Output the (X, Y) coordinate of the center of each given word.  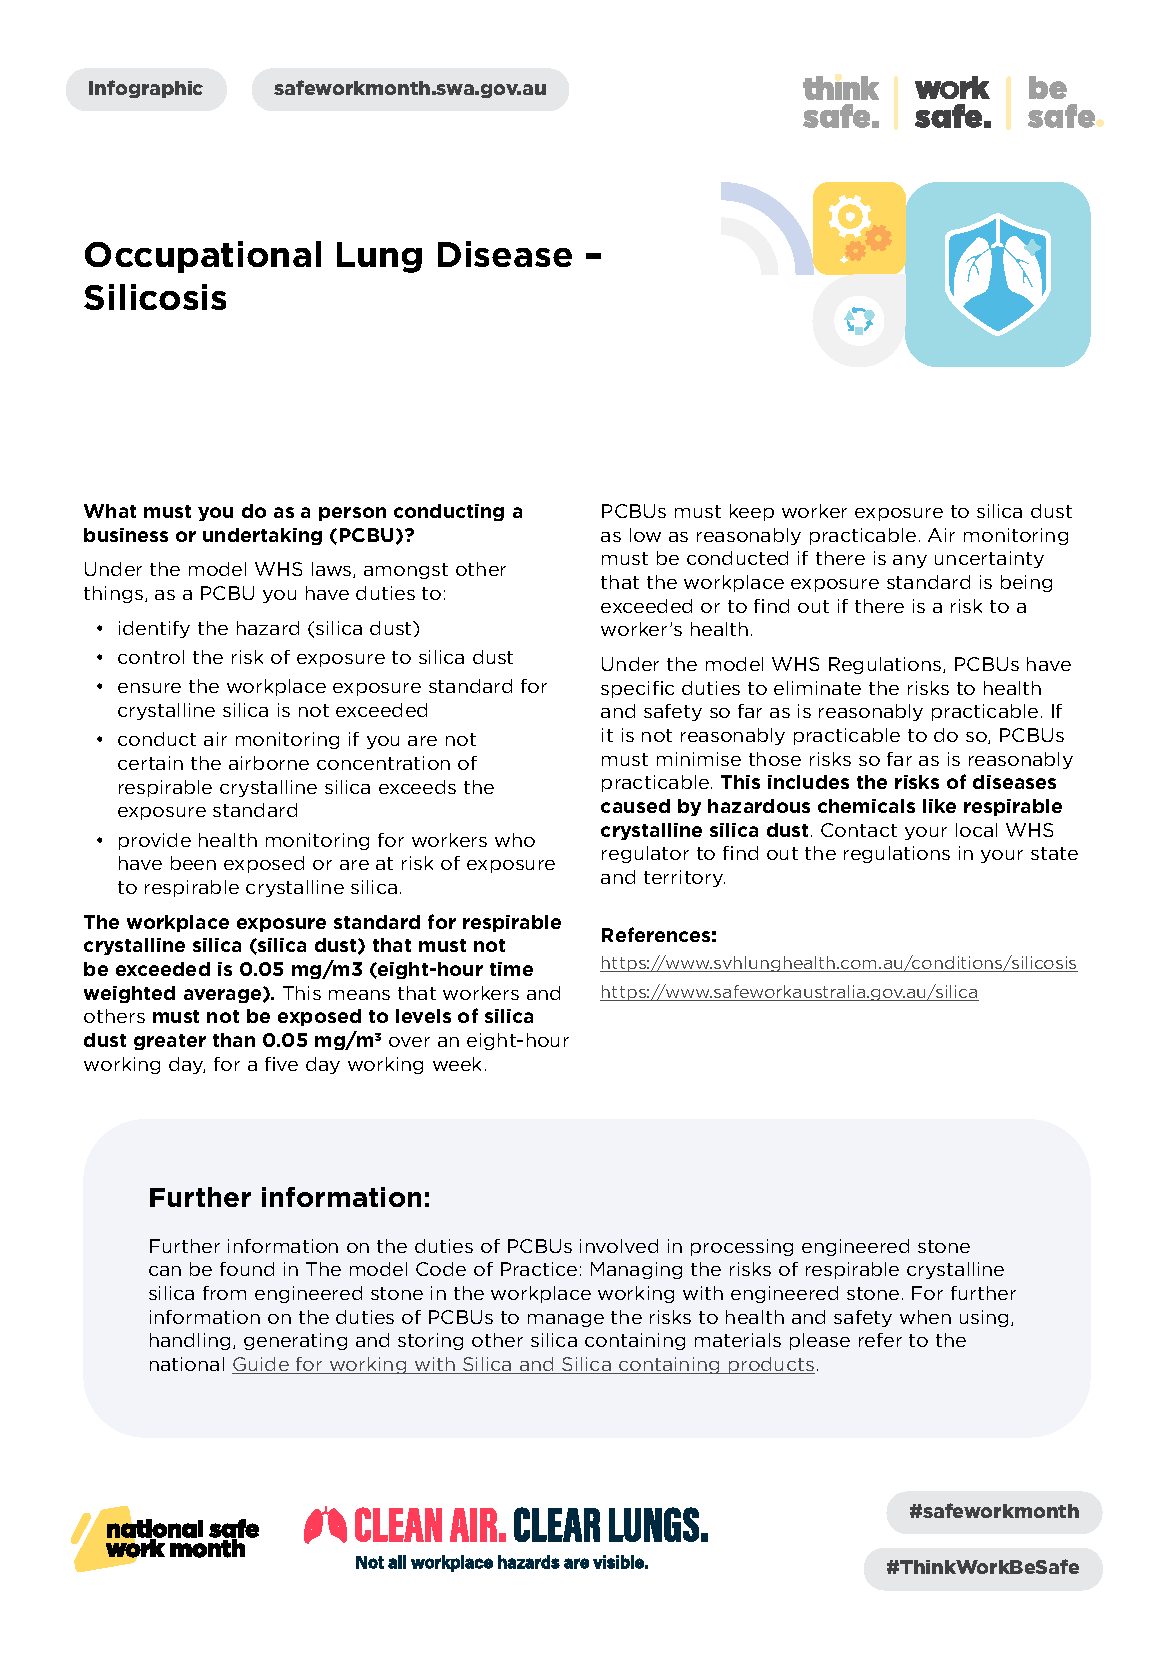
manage (566, 1320)
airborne (269, 763)
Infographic (146, 89)
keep (752, 512)
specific (637, 689)
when (925, 1317)
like (939, 806)
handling (190, 1341)
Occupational (203, 257)
